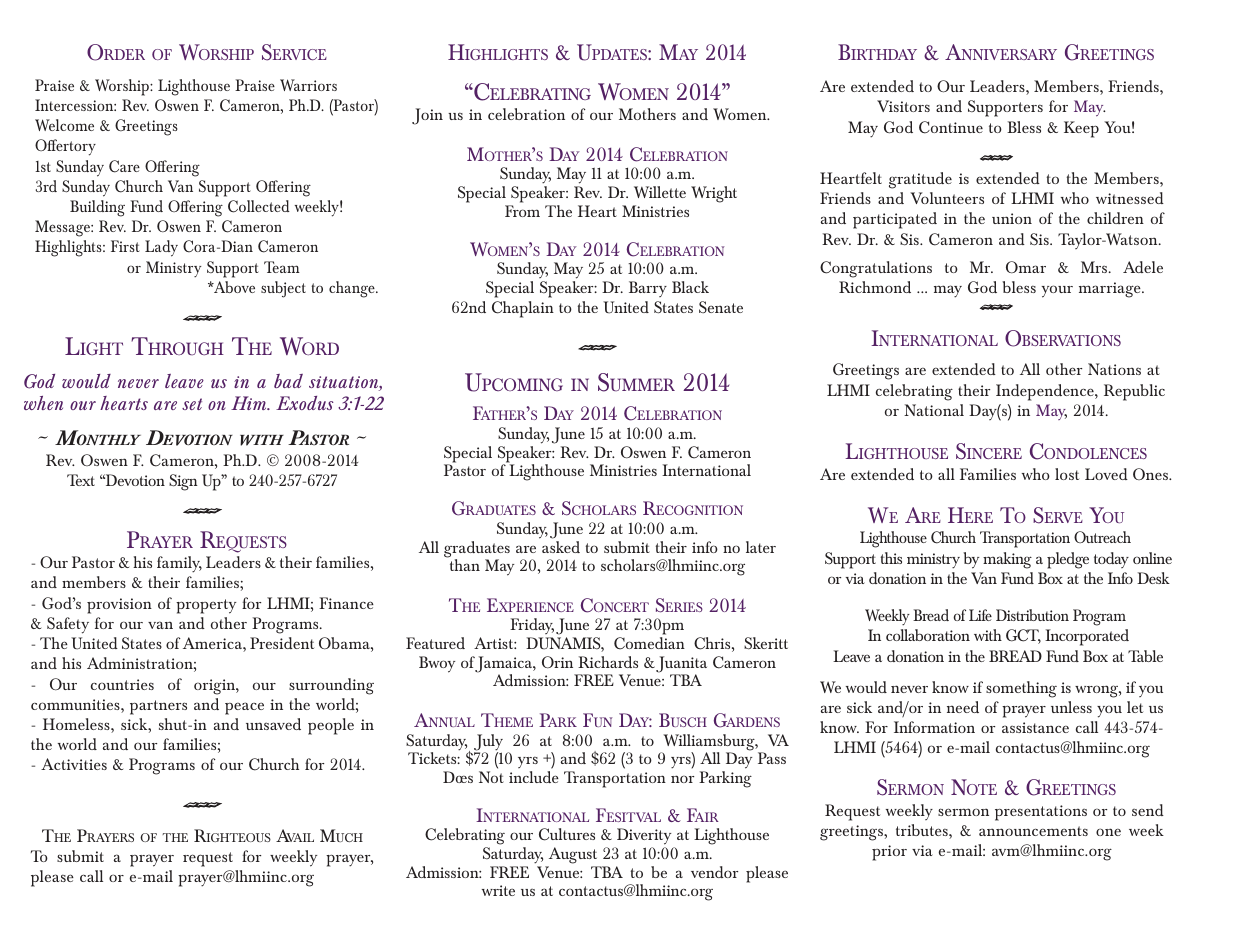 This screenshot has width=1233, height=952. Describe the element at coordinates (1081, 129) in the screenshot. I see `Keep` at that location.
